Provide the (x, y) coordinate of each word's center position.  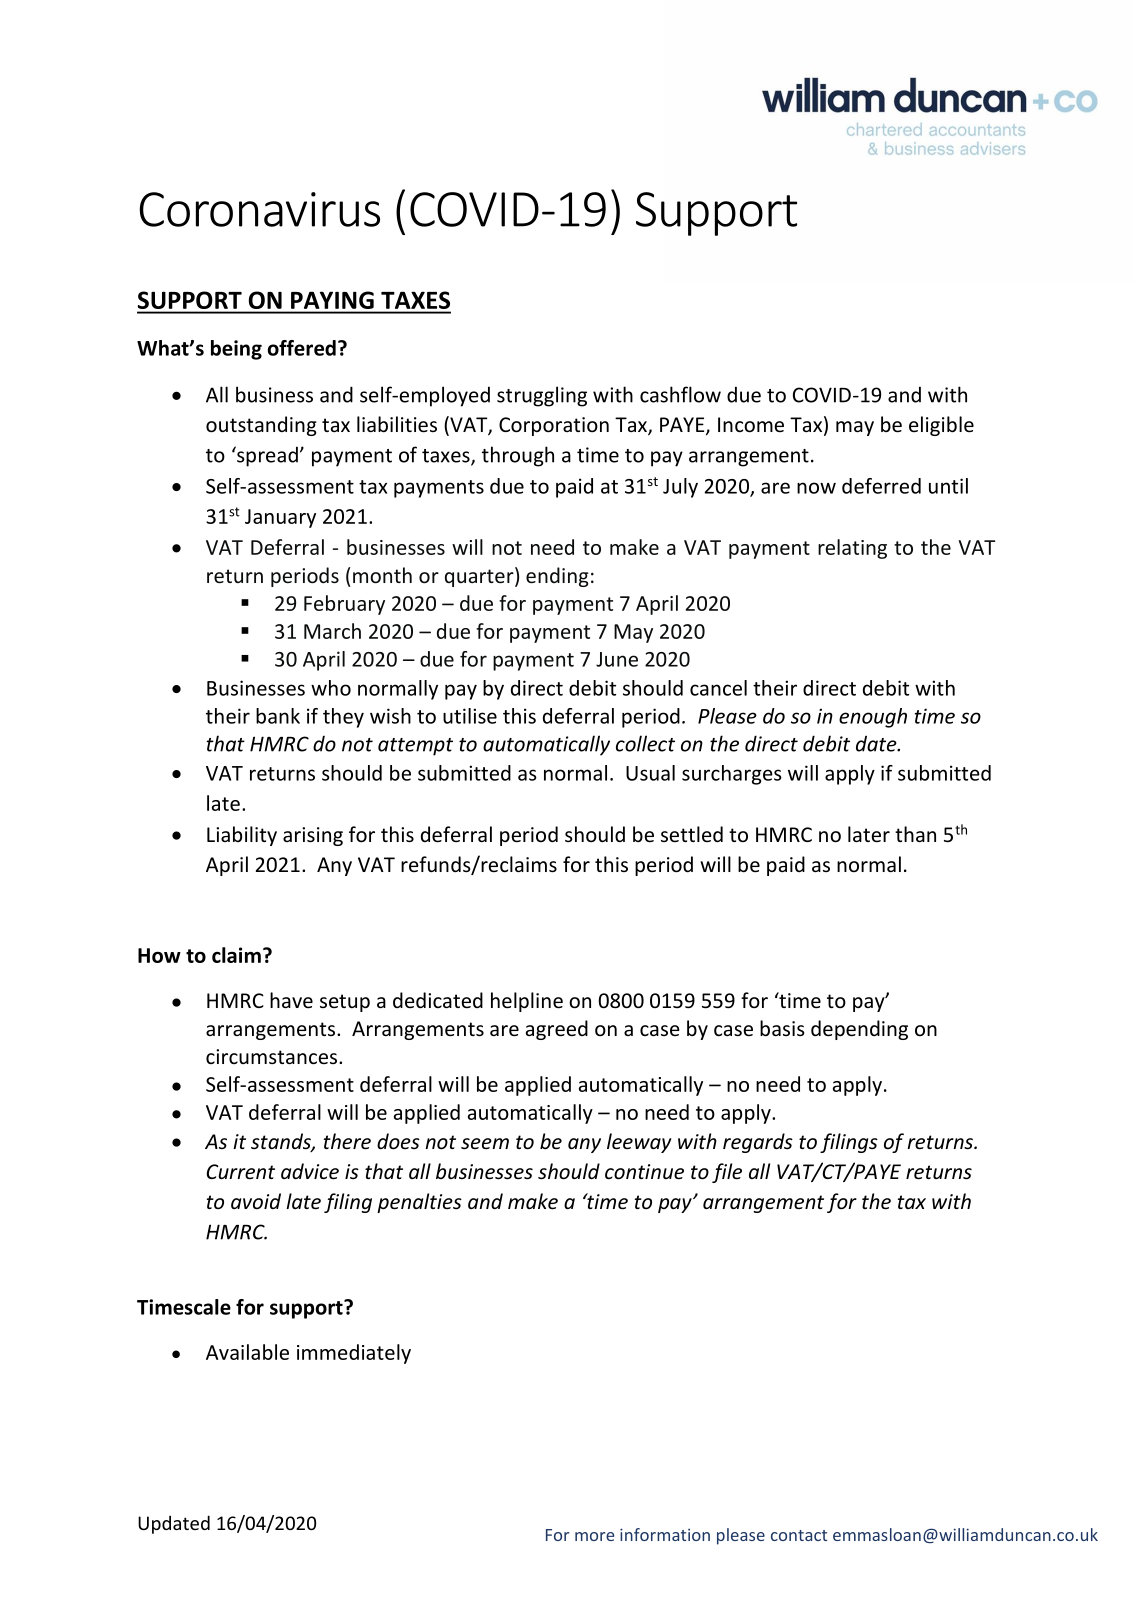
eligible (941, 426)
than (915, 834)
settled (692, 834)
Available (247, 1352)
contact (799, 1535)
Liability (242, 836)
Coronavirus (259, 209)
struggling (542, 396)
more (594, 1536)
